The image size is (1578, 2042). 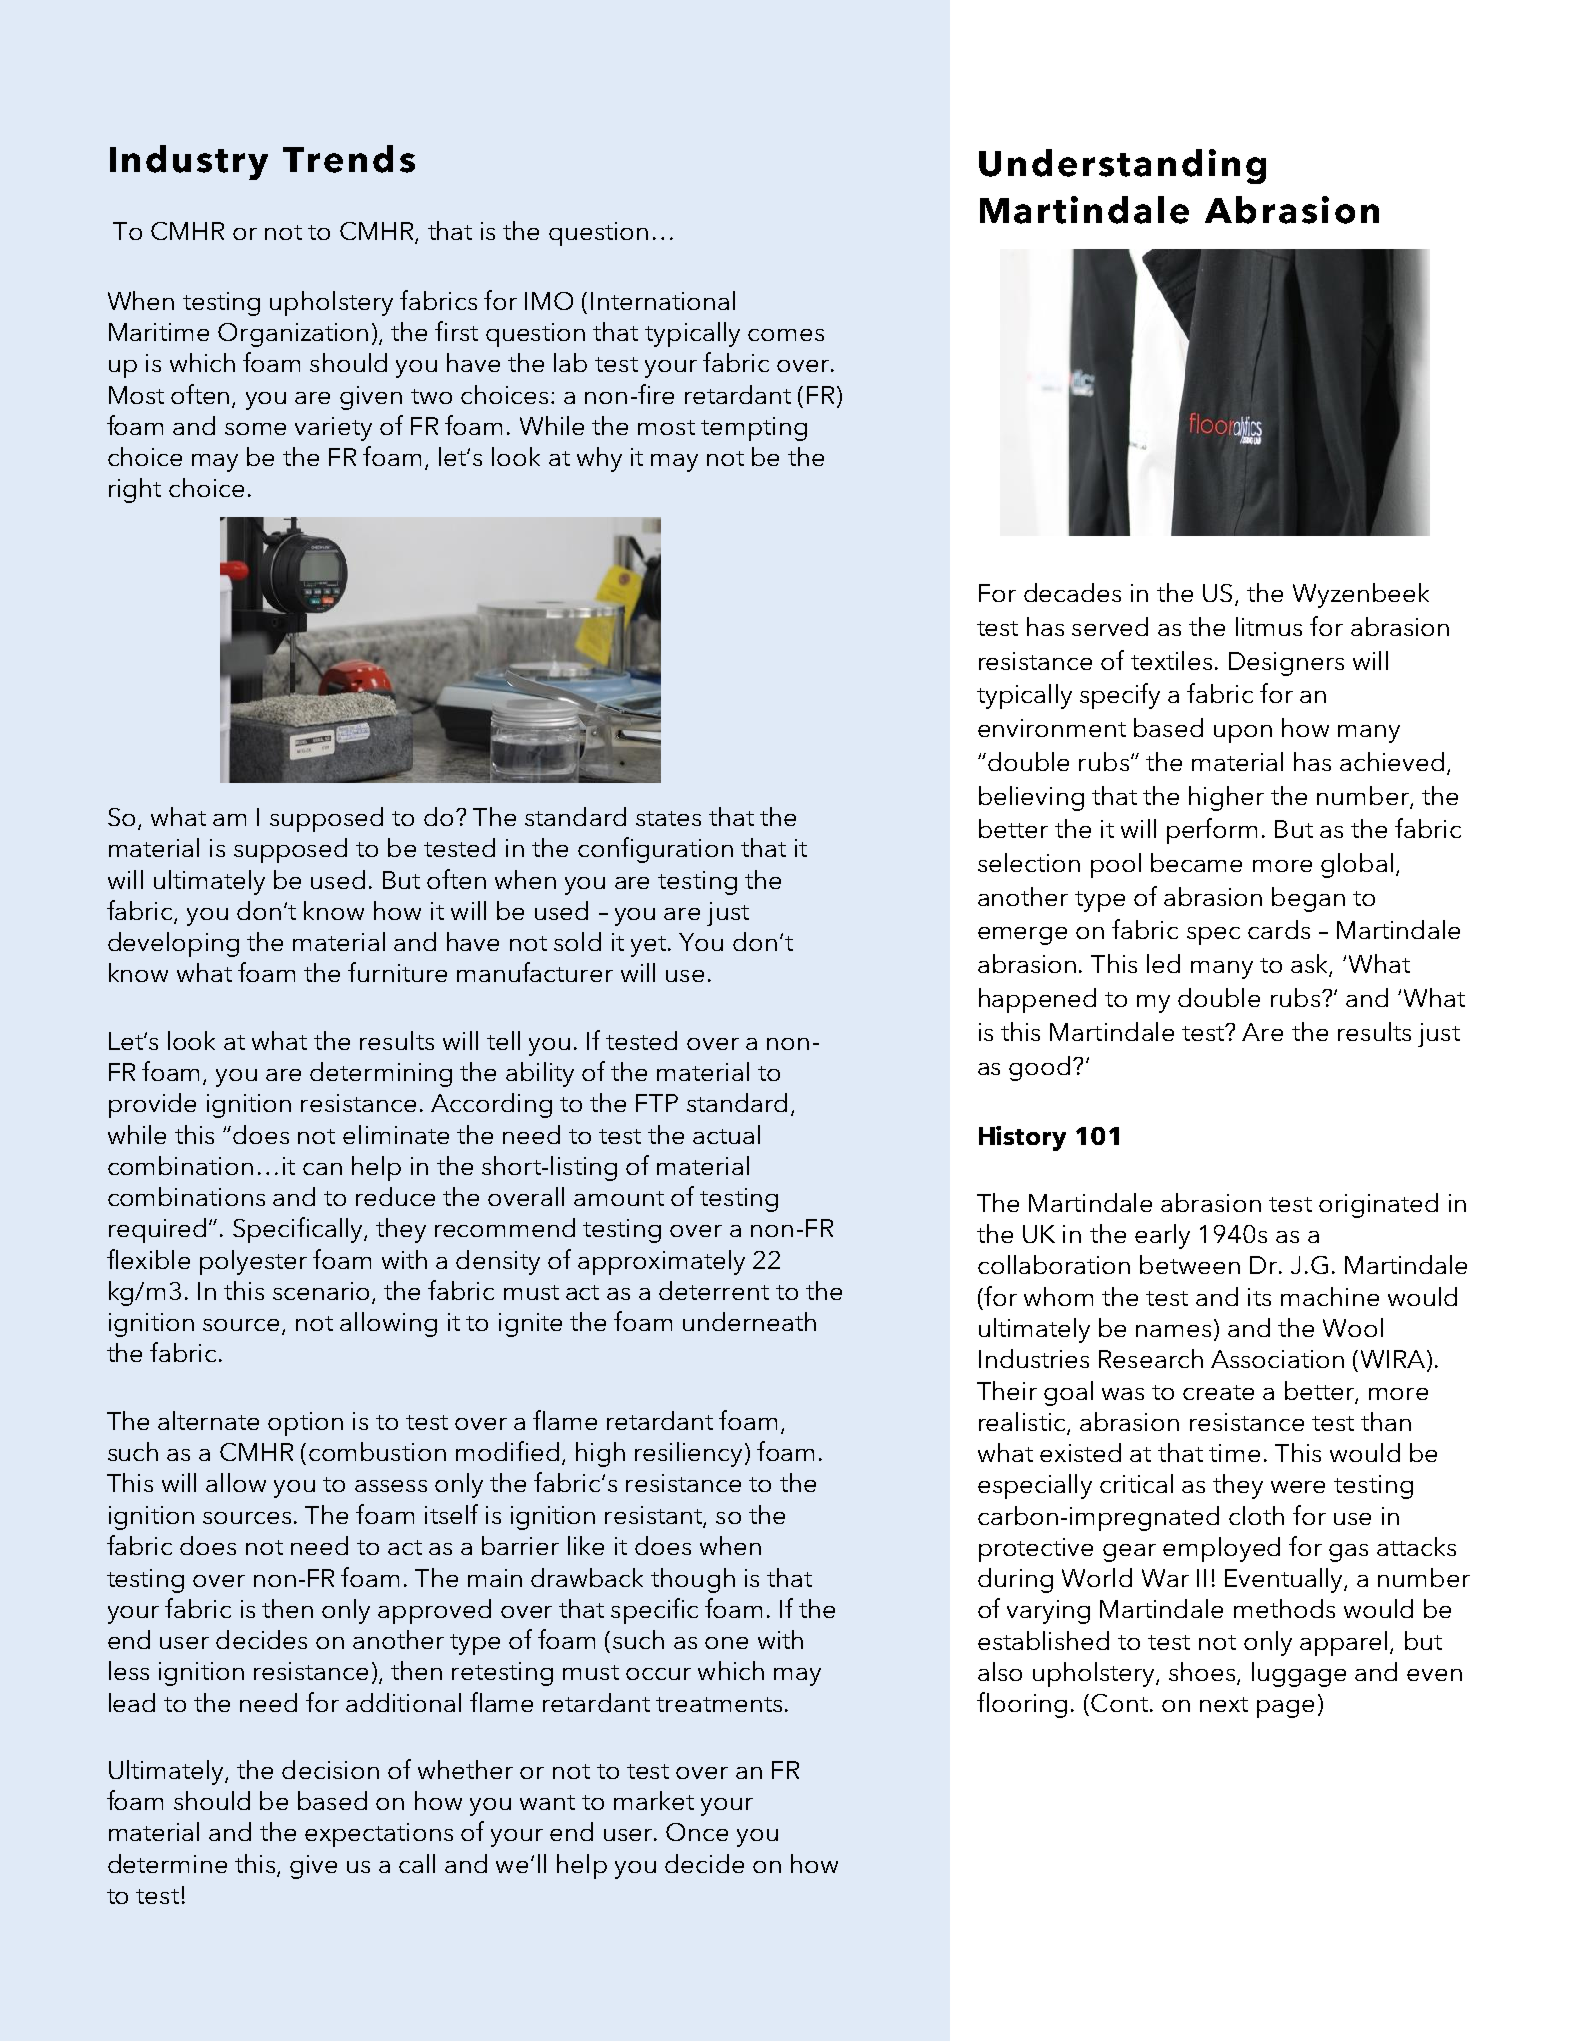 I want to click on furniture, so click(x=397, y=972).
